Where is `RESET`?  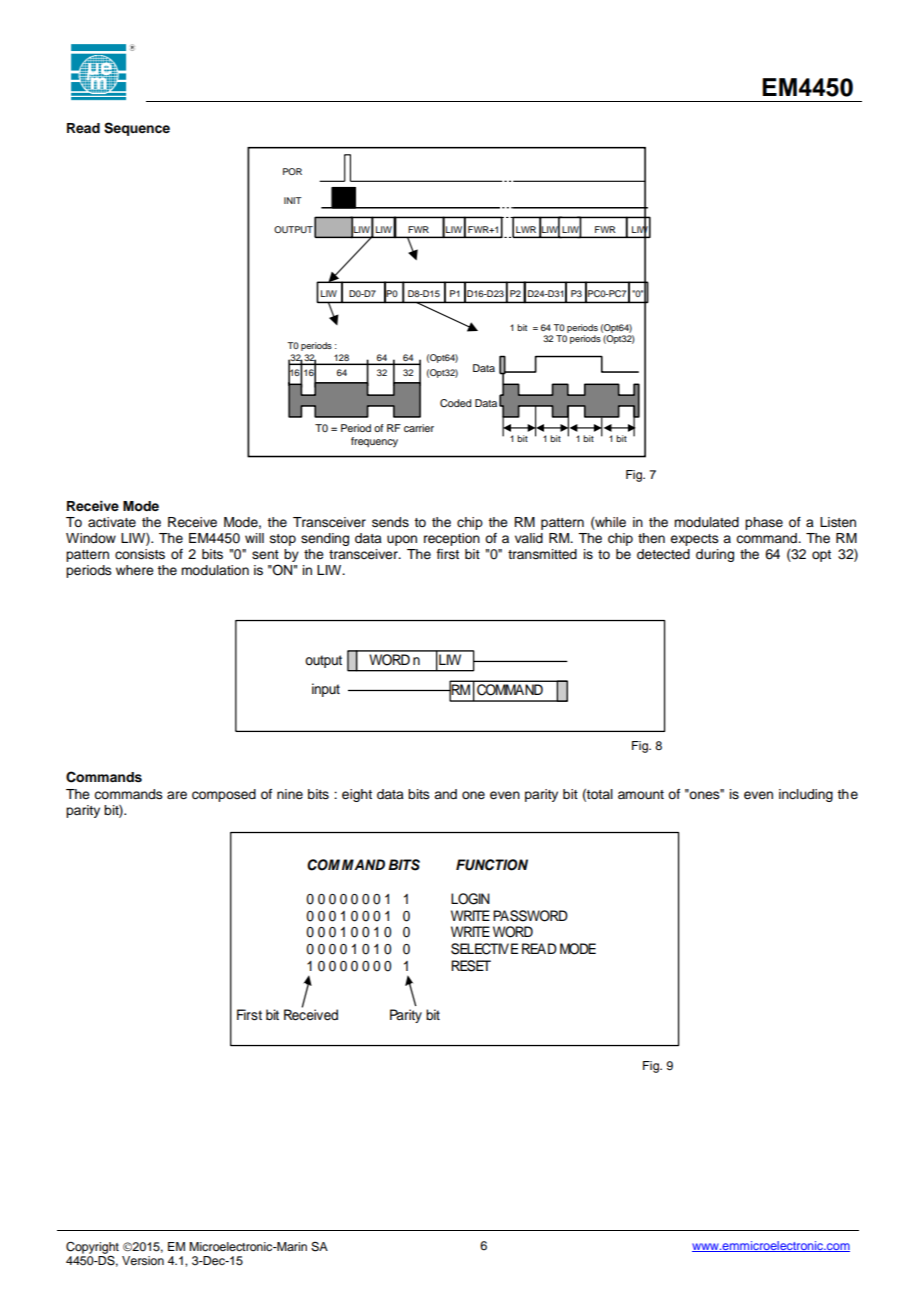
RESET is located at coordinates (471, 966).
